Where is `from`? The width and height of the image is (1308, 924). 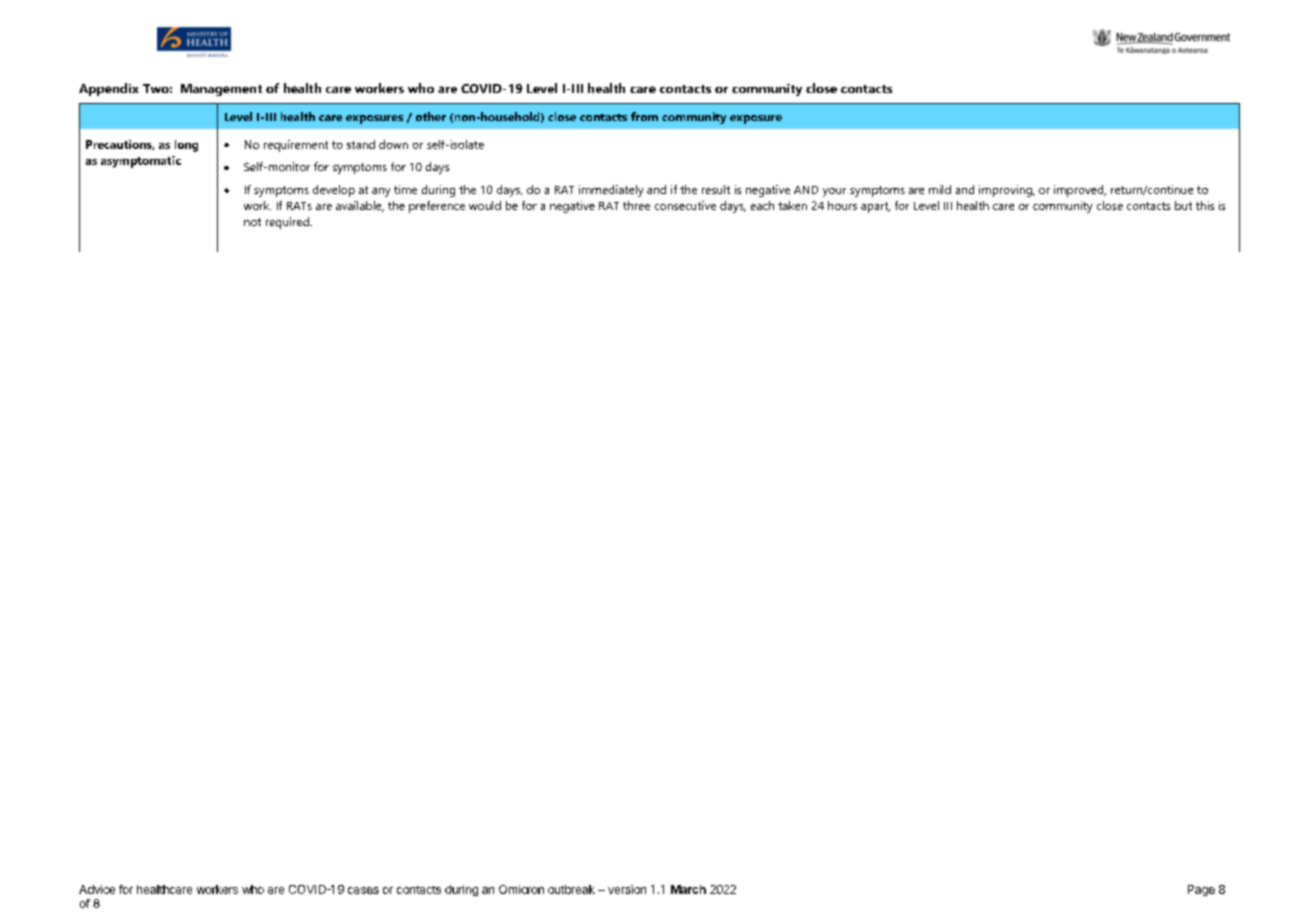 from is located at coordinates (644, 116).
